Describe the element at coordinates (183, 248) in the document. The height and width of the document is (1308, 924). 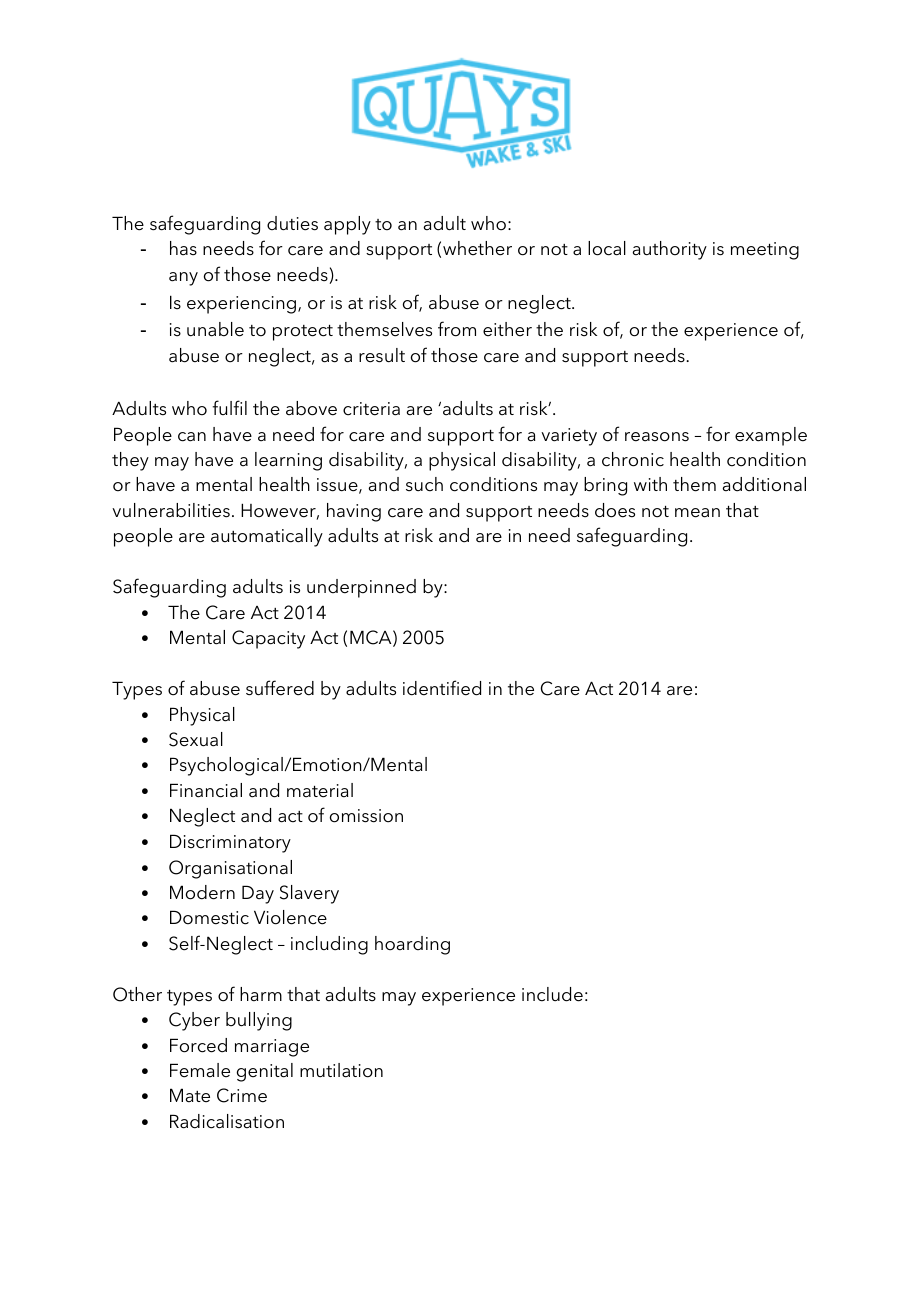
I see `has` at that location.
